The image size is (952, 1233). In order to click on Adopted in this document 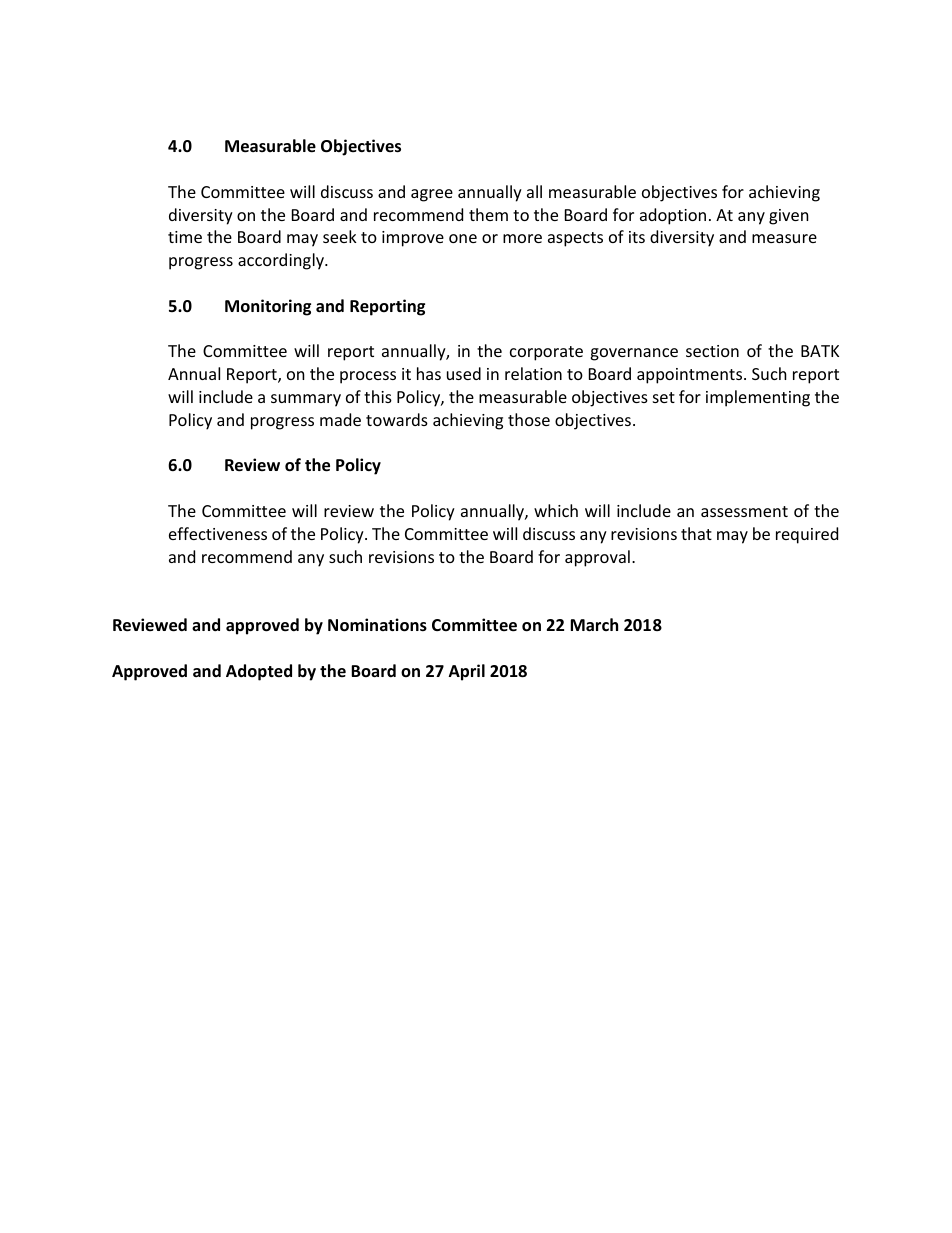, I will do `click(259, 672)`.
